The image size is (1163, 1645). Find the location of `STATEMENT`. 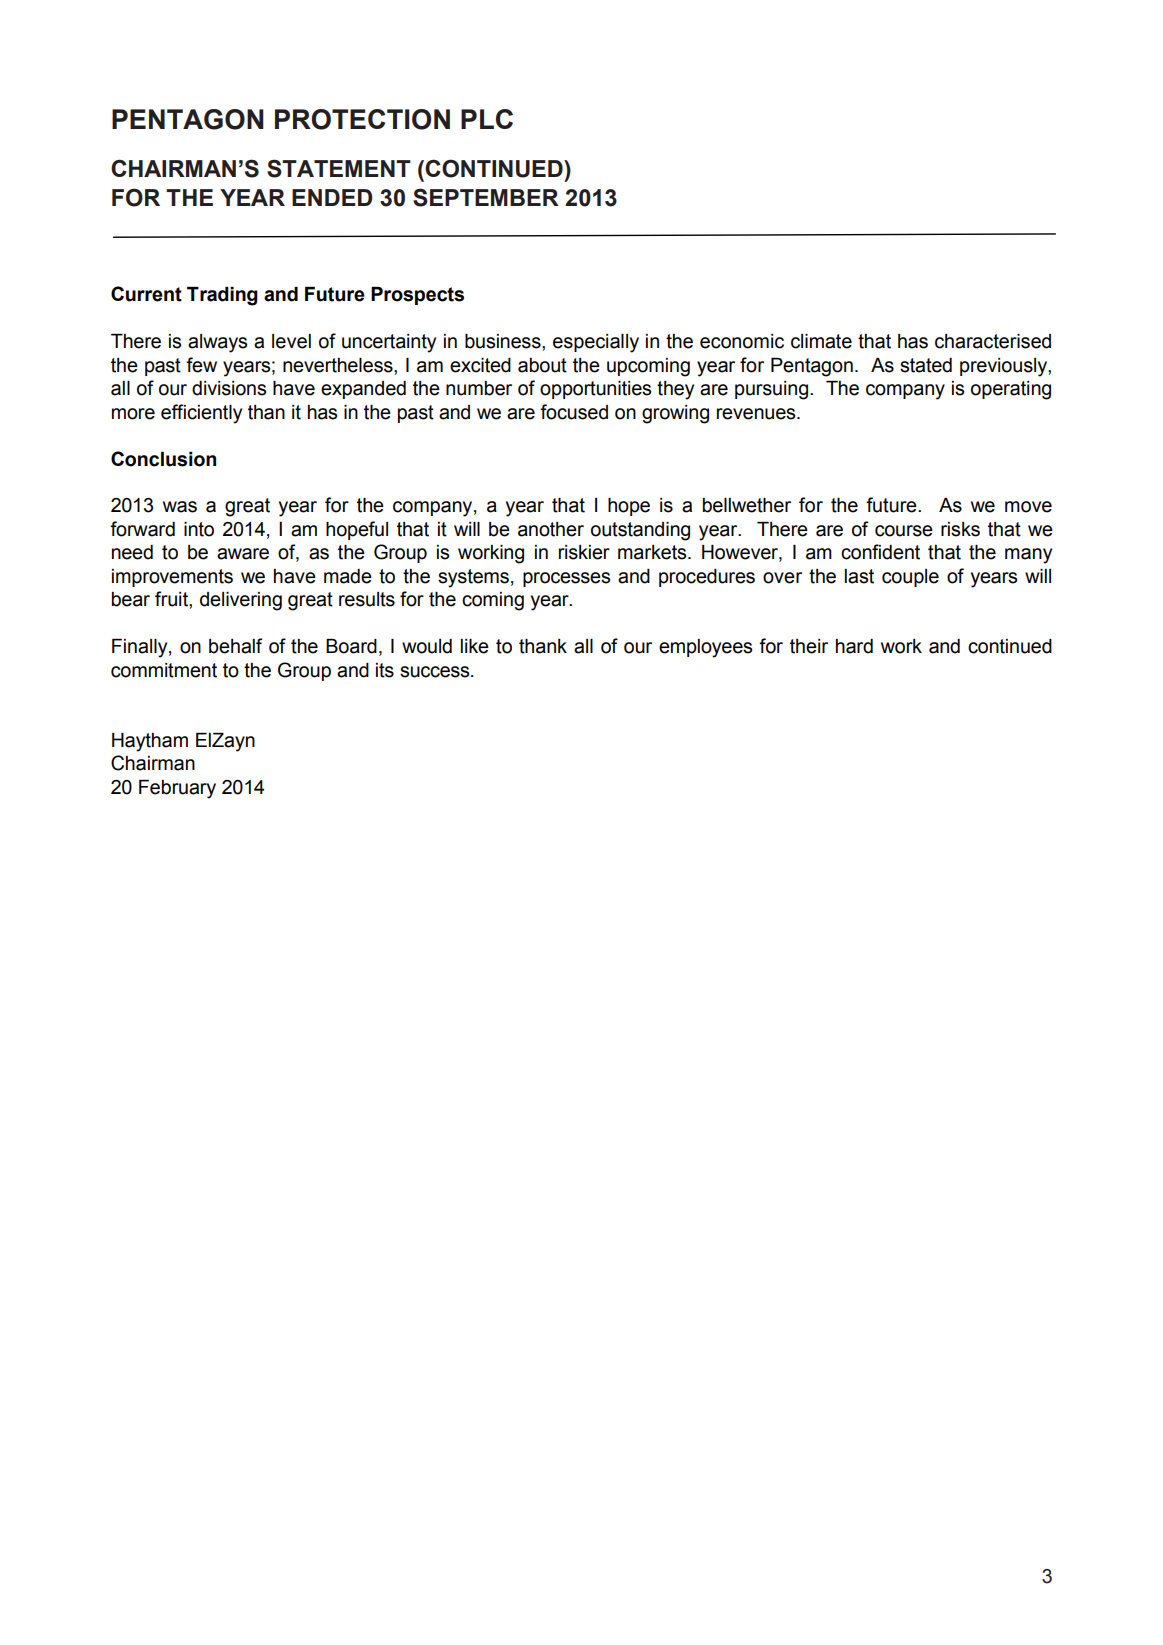

STATEMENT is located at coordinates (339, 168).
